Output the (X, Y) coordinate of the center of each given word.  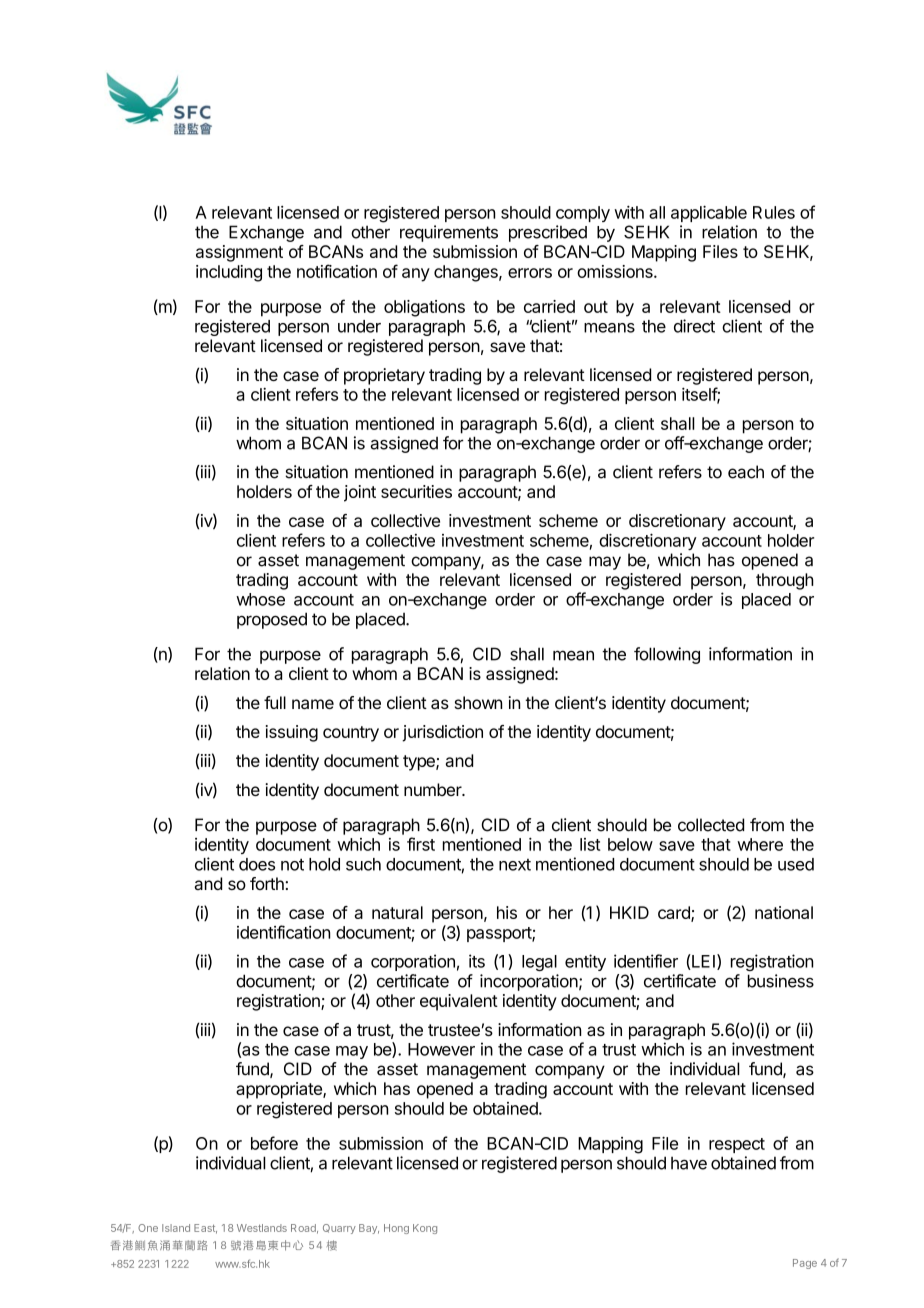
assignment (239, 253)
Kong (425, 1229)
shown (478, 702)
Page (805, 1264)
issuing (292, 733)
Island (176, 1228)
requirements (449, 233)
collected (711, 825)
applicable (709, 213)
